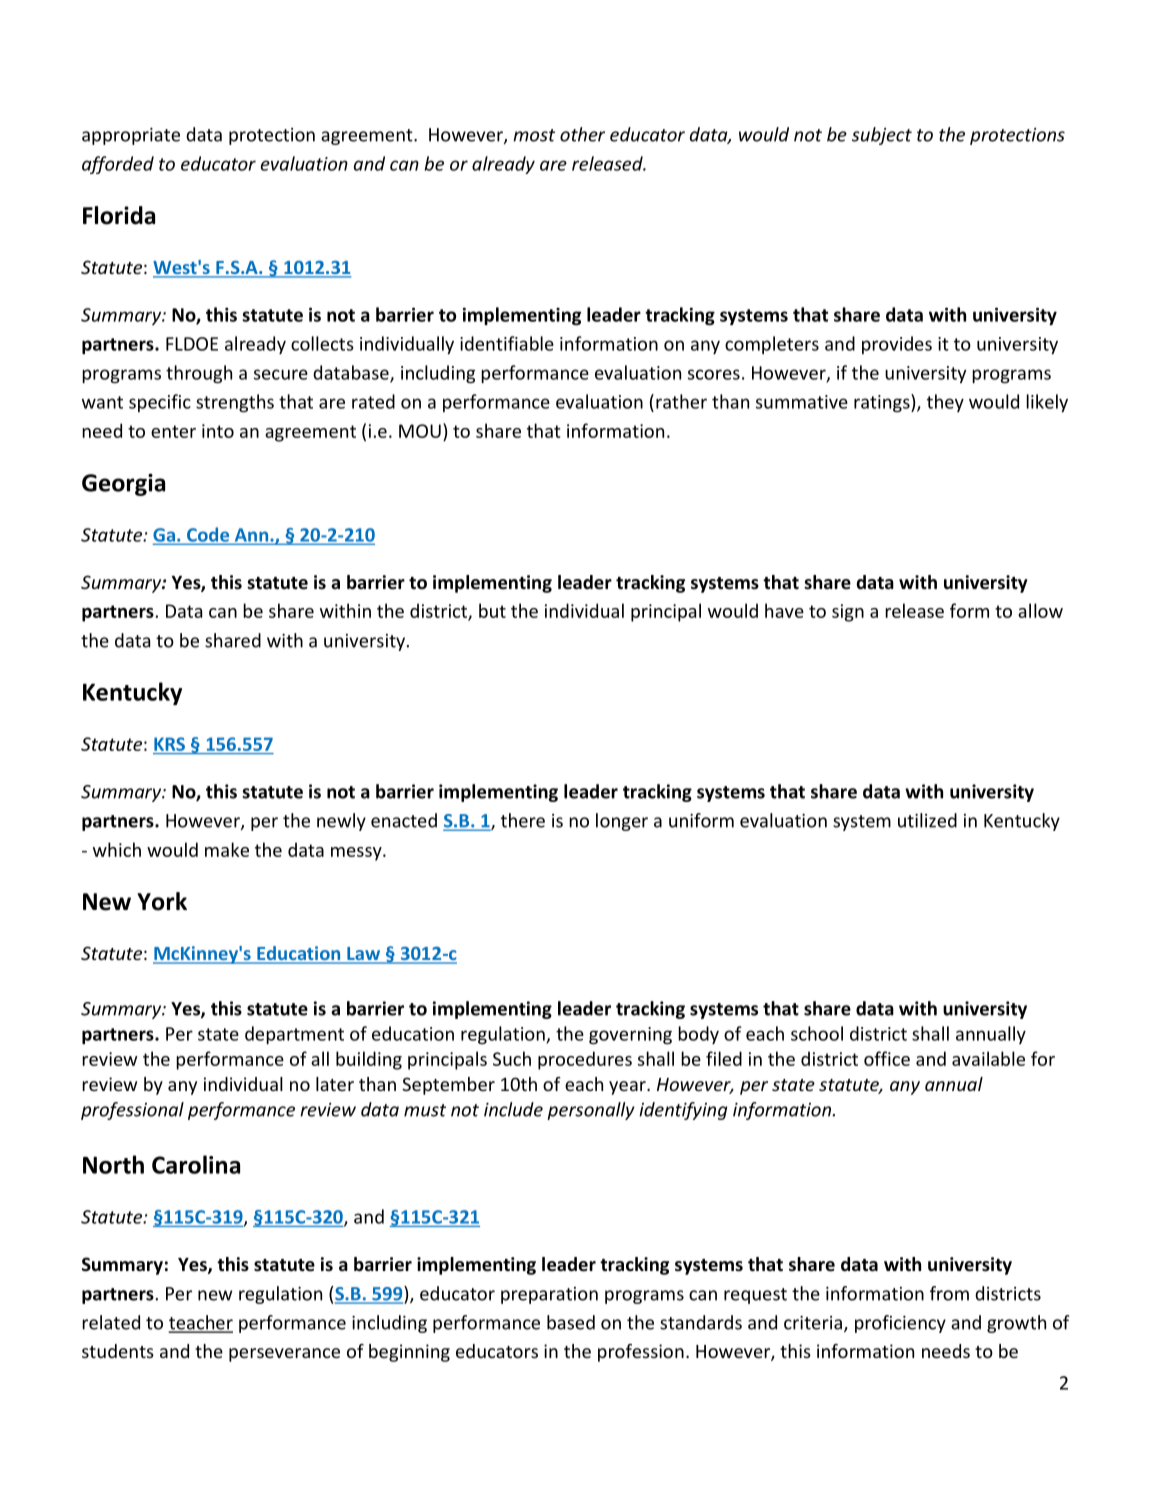  I want to click on York, so click(162, 901).
